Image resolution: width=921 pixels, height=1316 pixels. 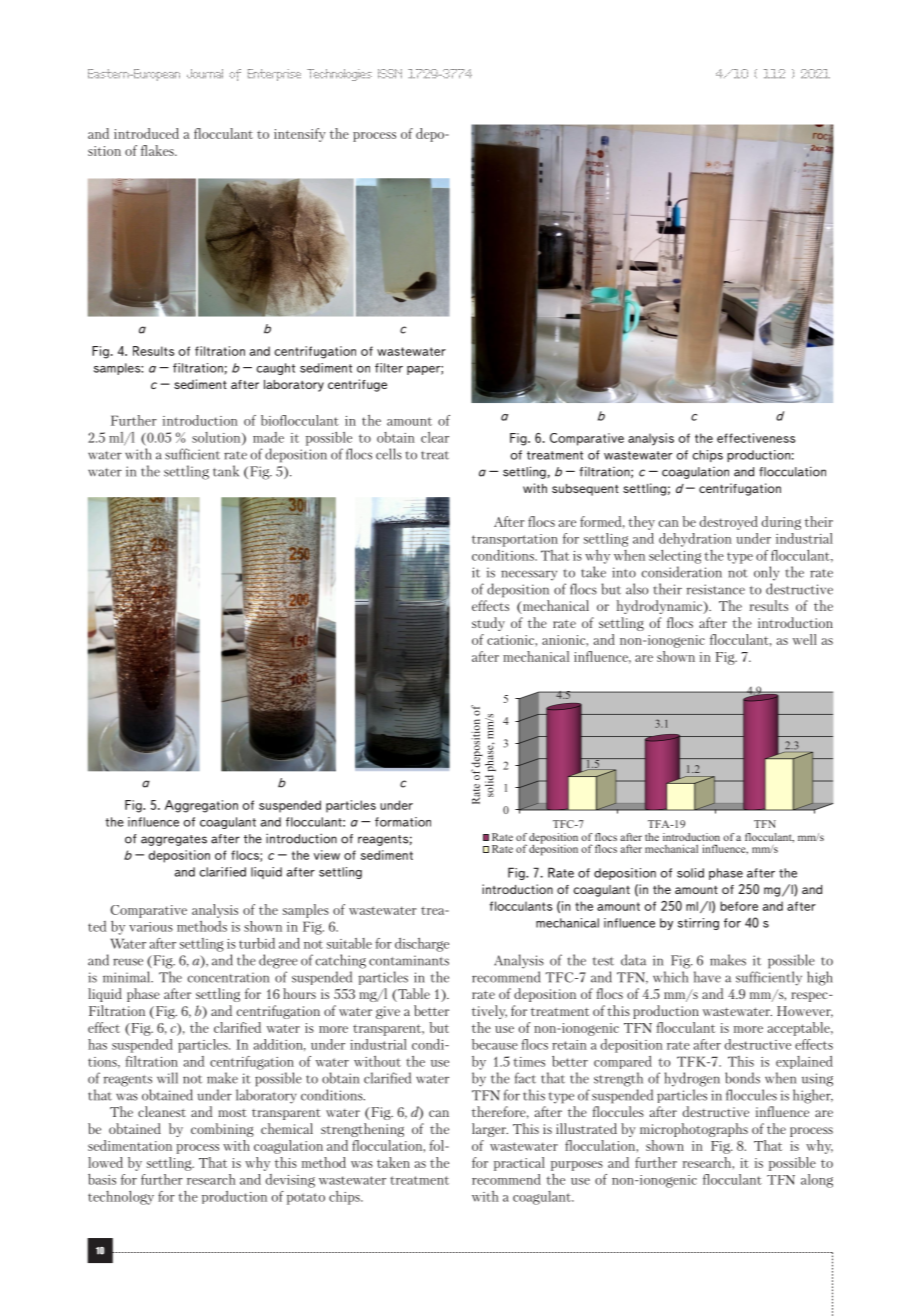 I want to click on larger, so click(x=490, y=1130).
